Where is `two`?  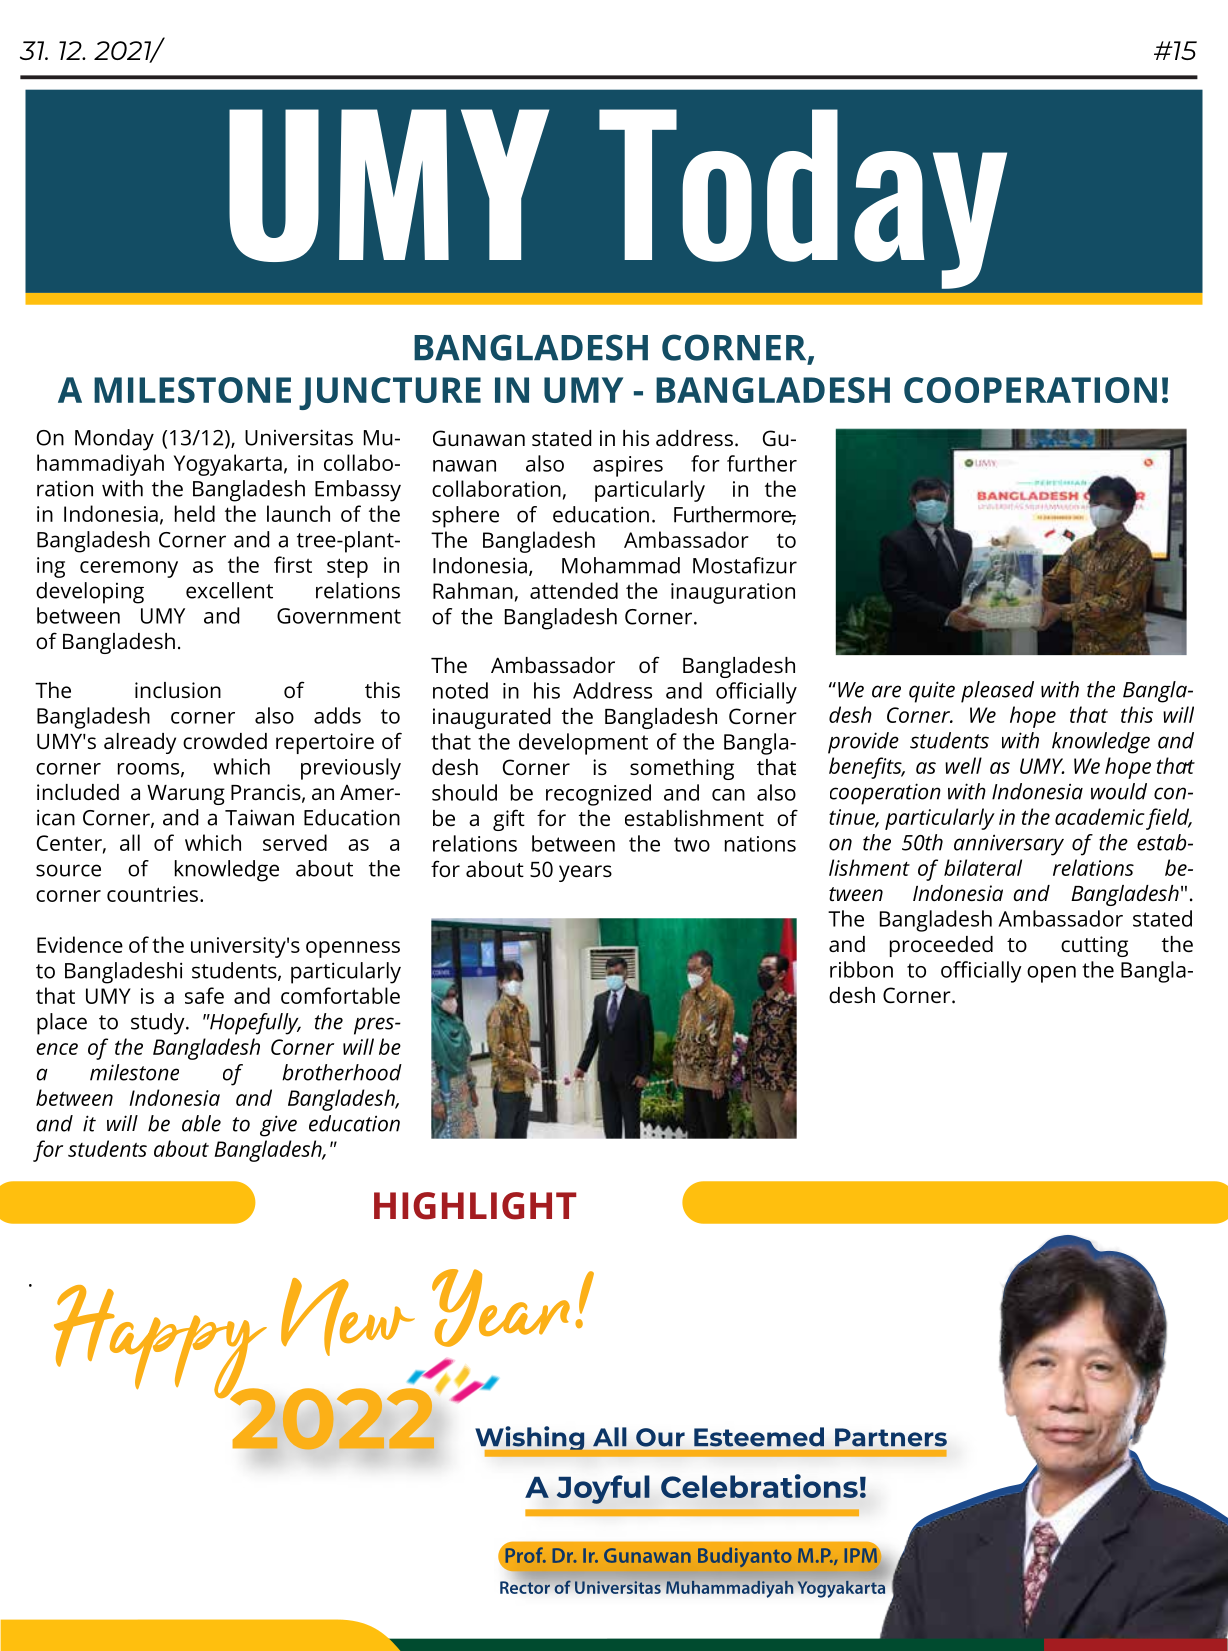
two is located at coordinates (692, 844).
